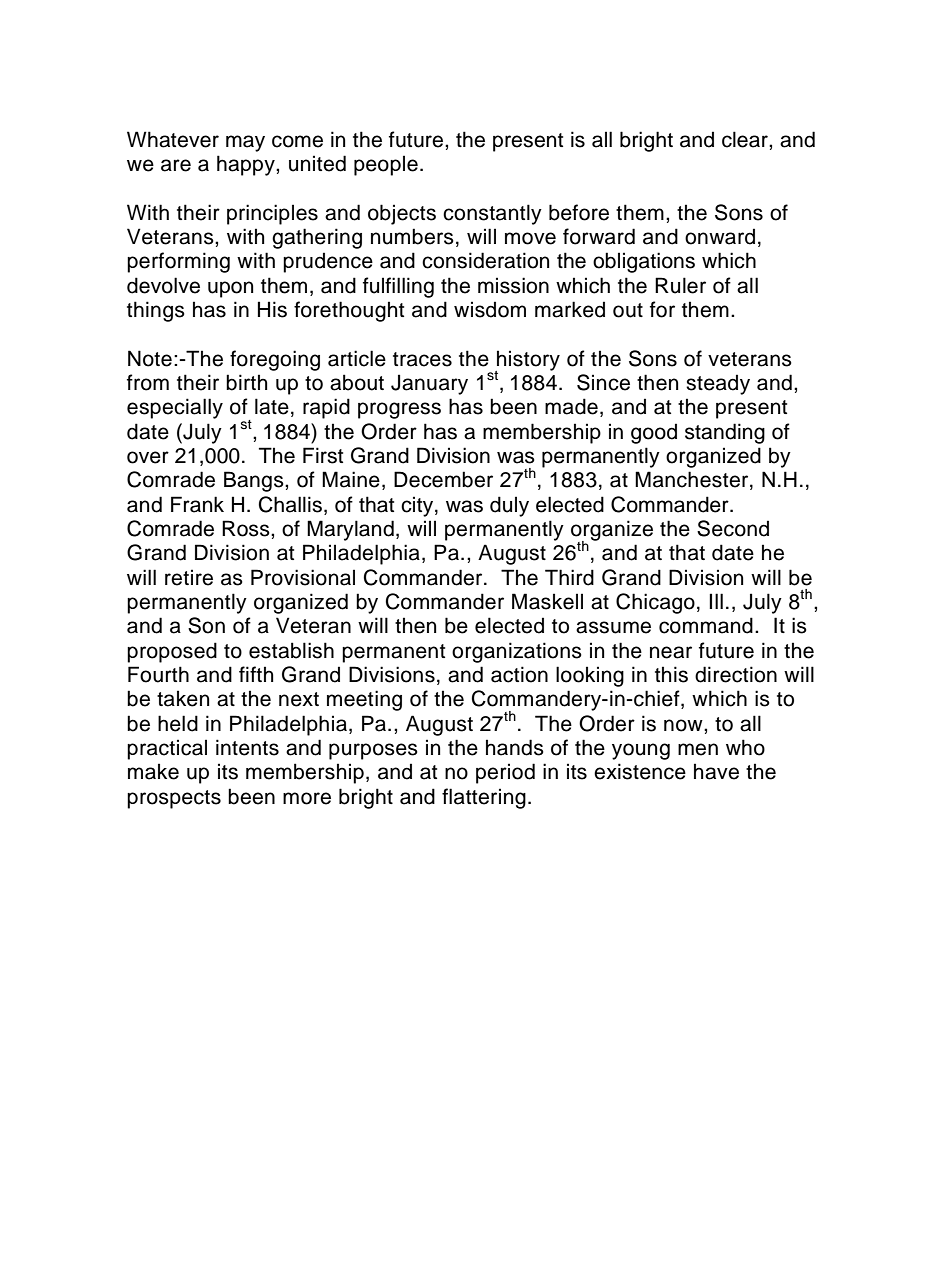 The height and width of the page is (1270, 952). Describe the element at coordinates (386, 165) in the page. I see `people` at that location.
